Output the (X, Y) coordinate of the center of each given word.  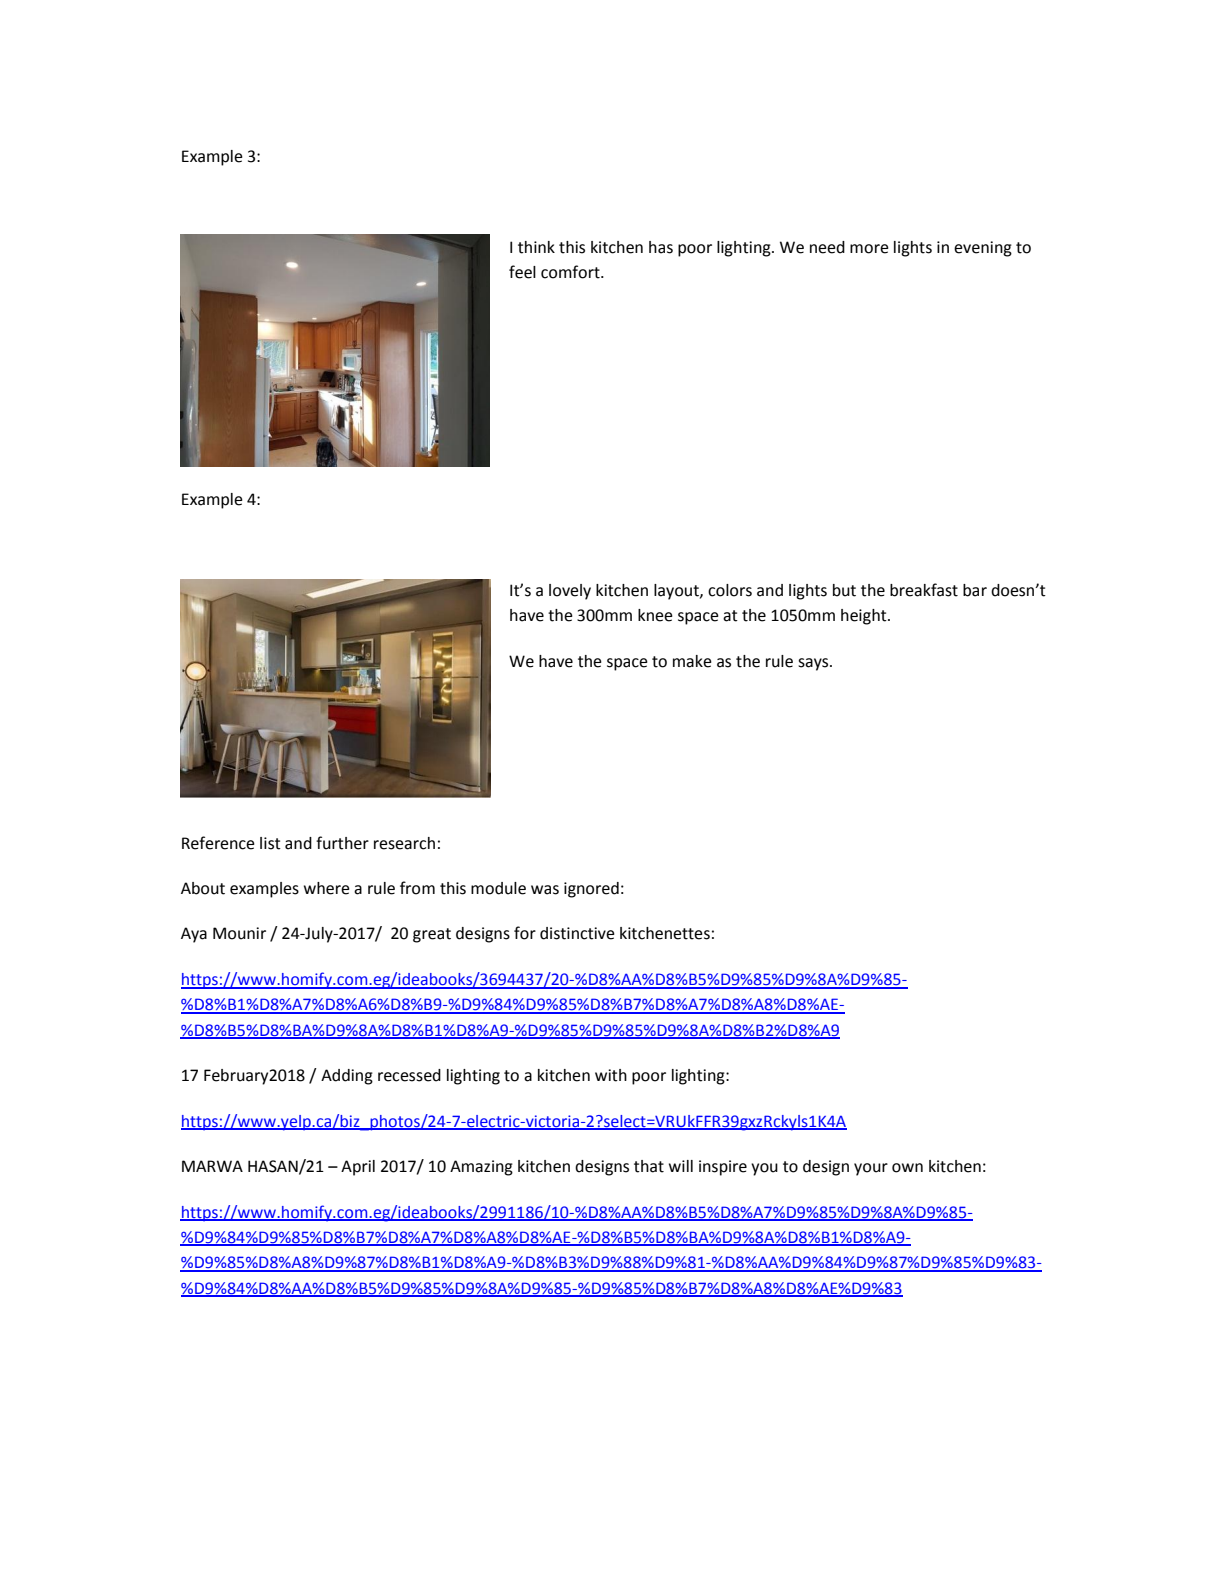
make (692, 661)
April (358, 1168)
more (869, 249)
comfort (571, 272)
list (270, 843)
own (907, 1168)
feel (522, 272)
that (649, 1166)
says (814, 664)
